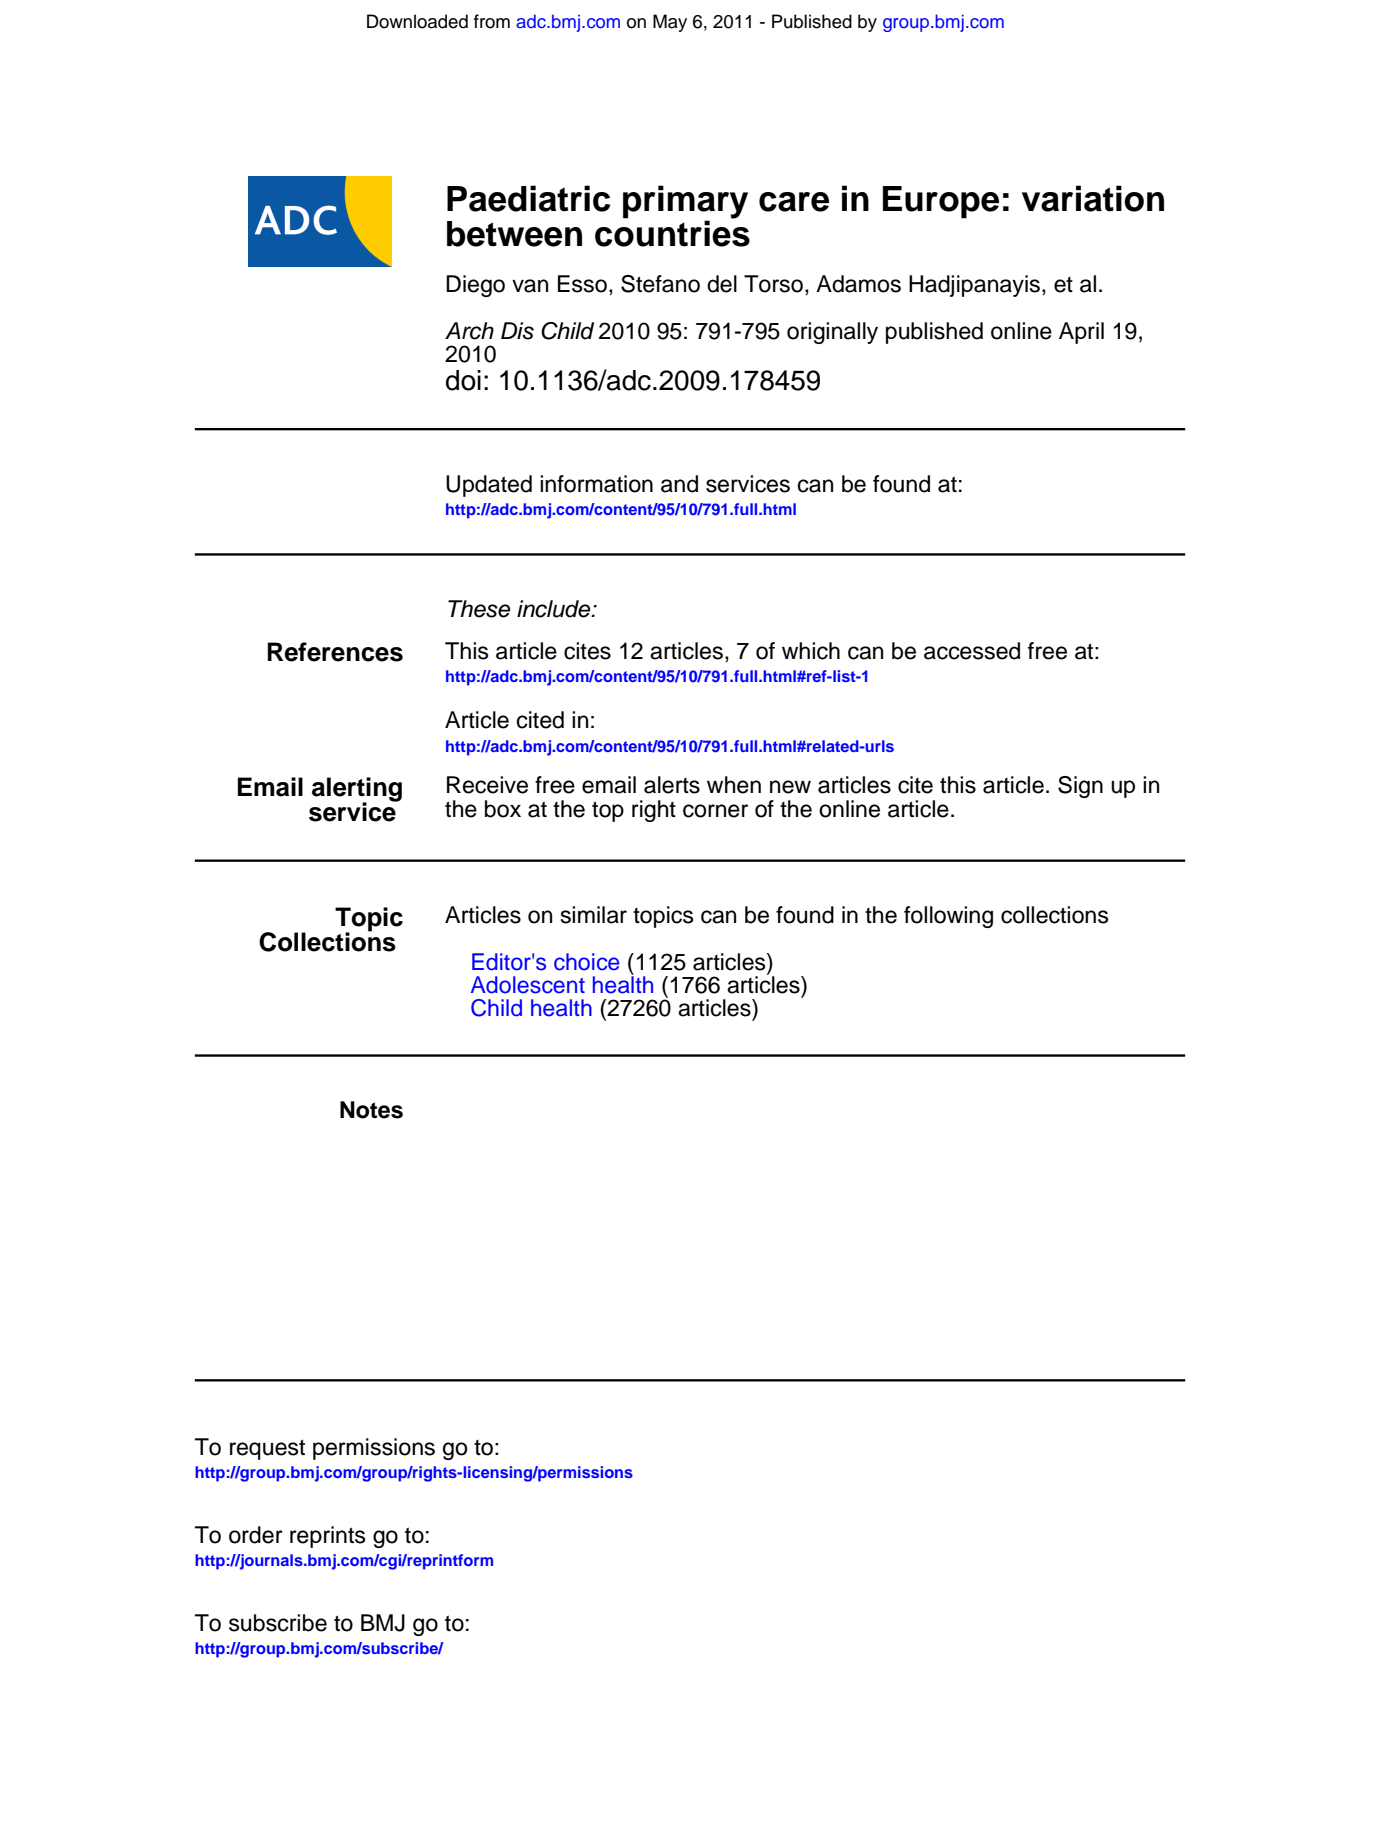 The height and width of the page is (1842, 1380). I want to click on April, so click(1081, 333).
